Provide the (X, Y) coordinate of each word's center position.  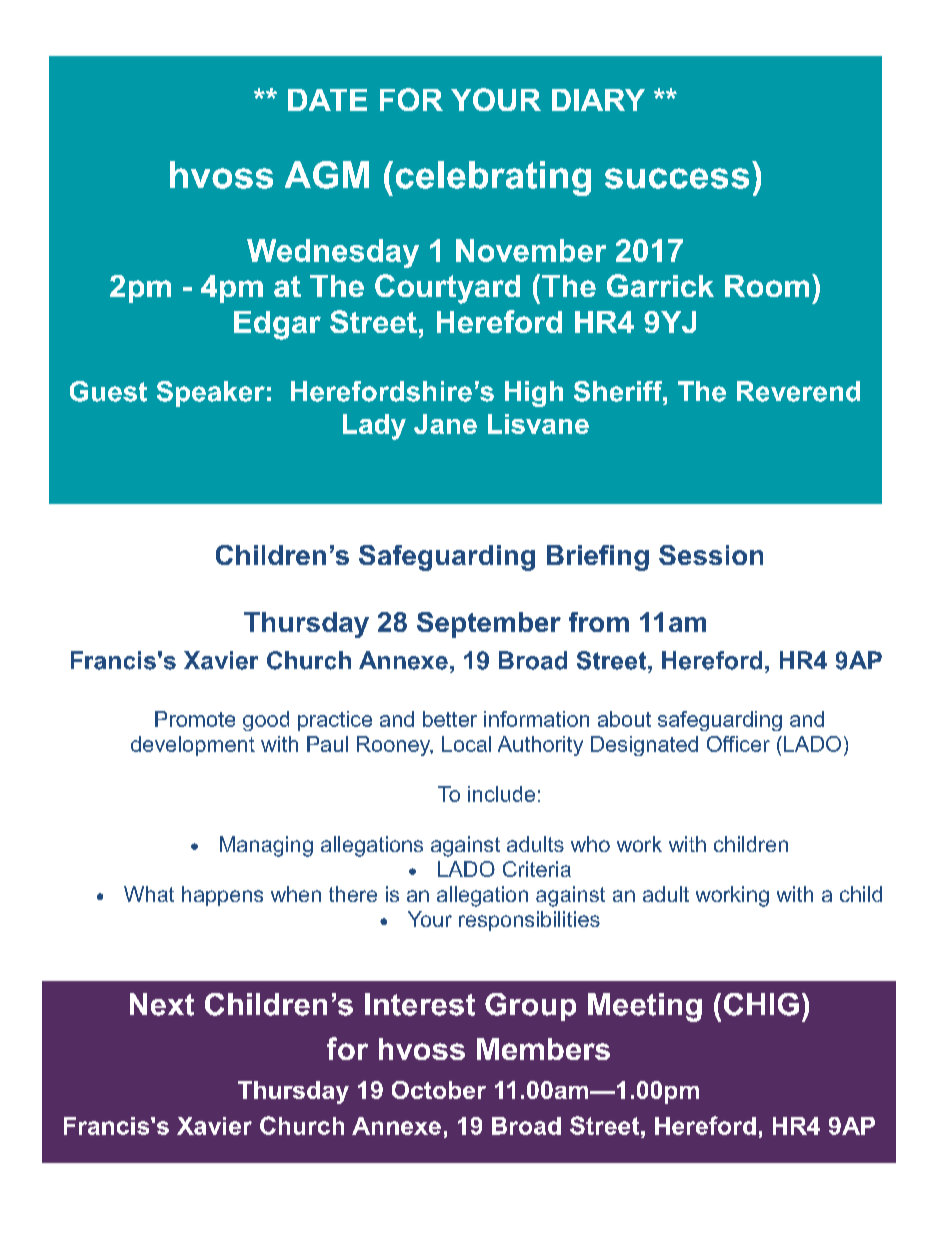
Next (162, 1004)
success (677, 178)
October (439, 1090)
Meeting (645, 1007)
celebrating (493, 178)
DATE (327, 100)
